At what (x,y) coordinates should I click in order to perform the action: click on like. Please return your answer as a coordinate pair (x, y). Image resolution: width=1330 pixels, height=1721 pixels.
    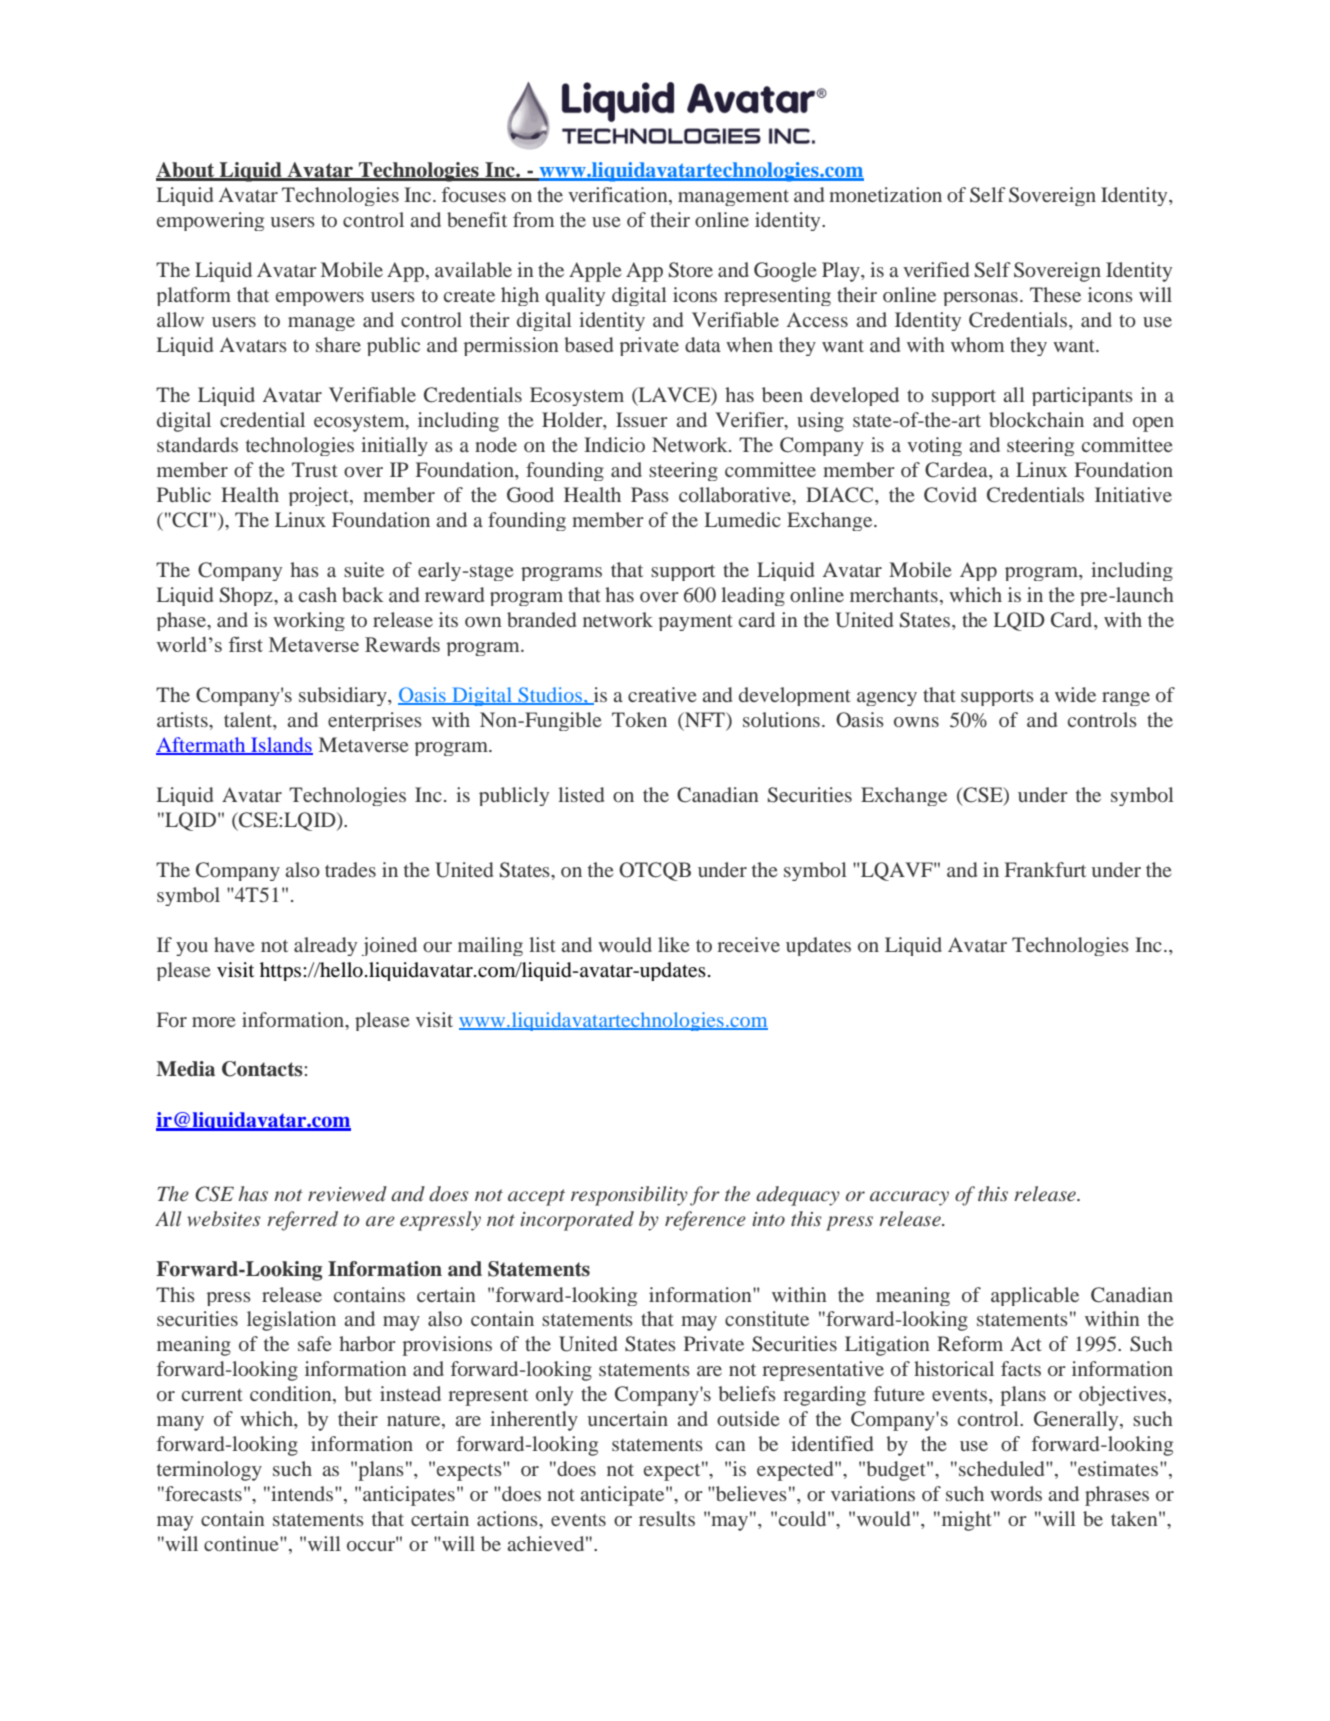
    Looking at the image, I should click on (673, 944).
